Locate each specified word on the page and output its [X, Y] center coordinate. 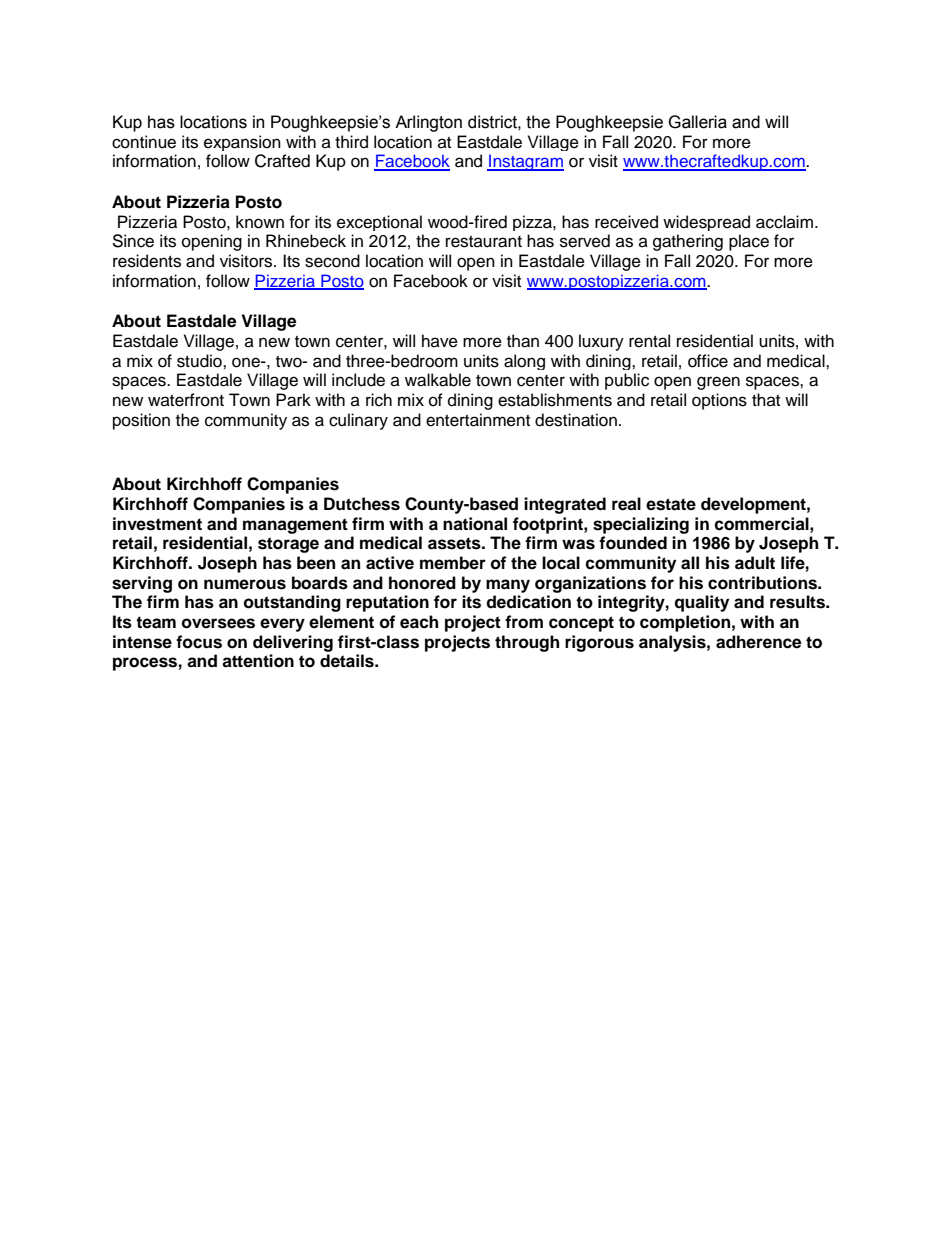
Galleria [697, 122]
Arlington [428, 123]
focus [199, 642]
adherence [758, 642]
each [419, 622]
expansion [242, 143]
